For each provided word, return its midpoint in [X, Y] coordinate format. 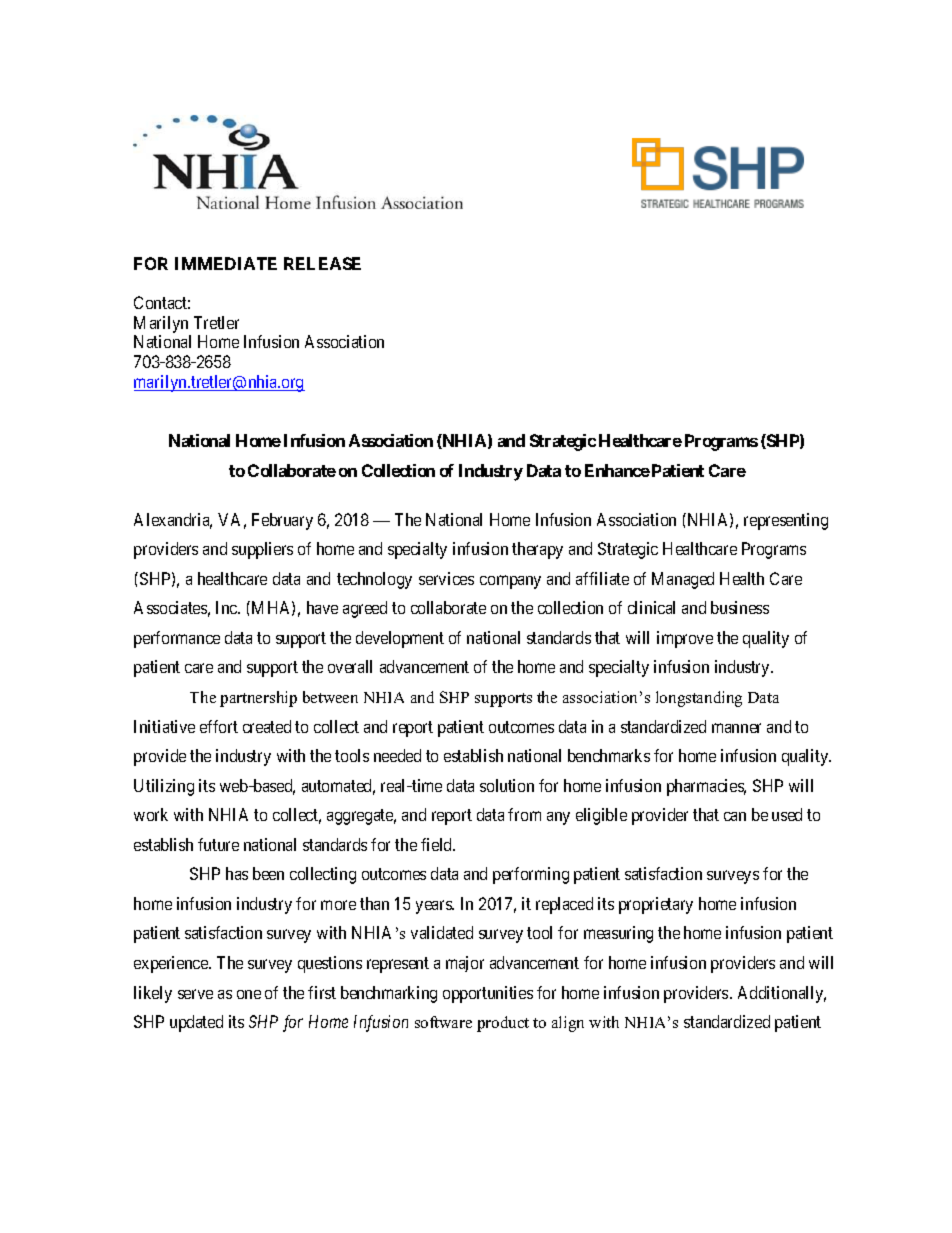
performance [177, 639]
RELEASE [322, 263]
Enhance [617, 470]
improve [685, 639]
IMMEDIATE [226, 263]
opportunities [488, 994]
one [249, 994]
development [400, 639]
